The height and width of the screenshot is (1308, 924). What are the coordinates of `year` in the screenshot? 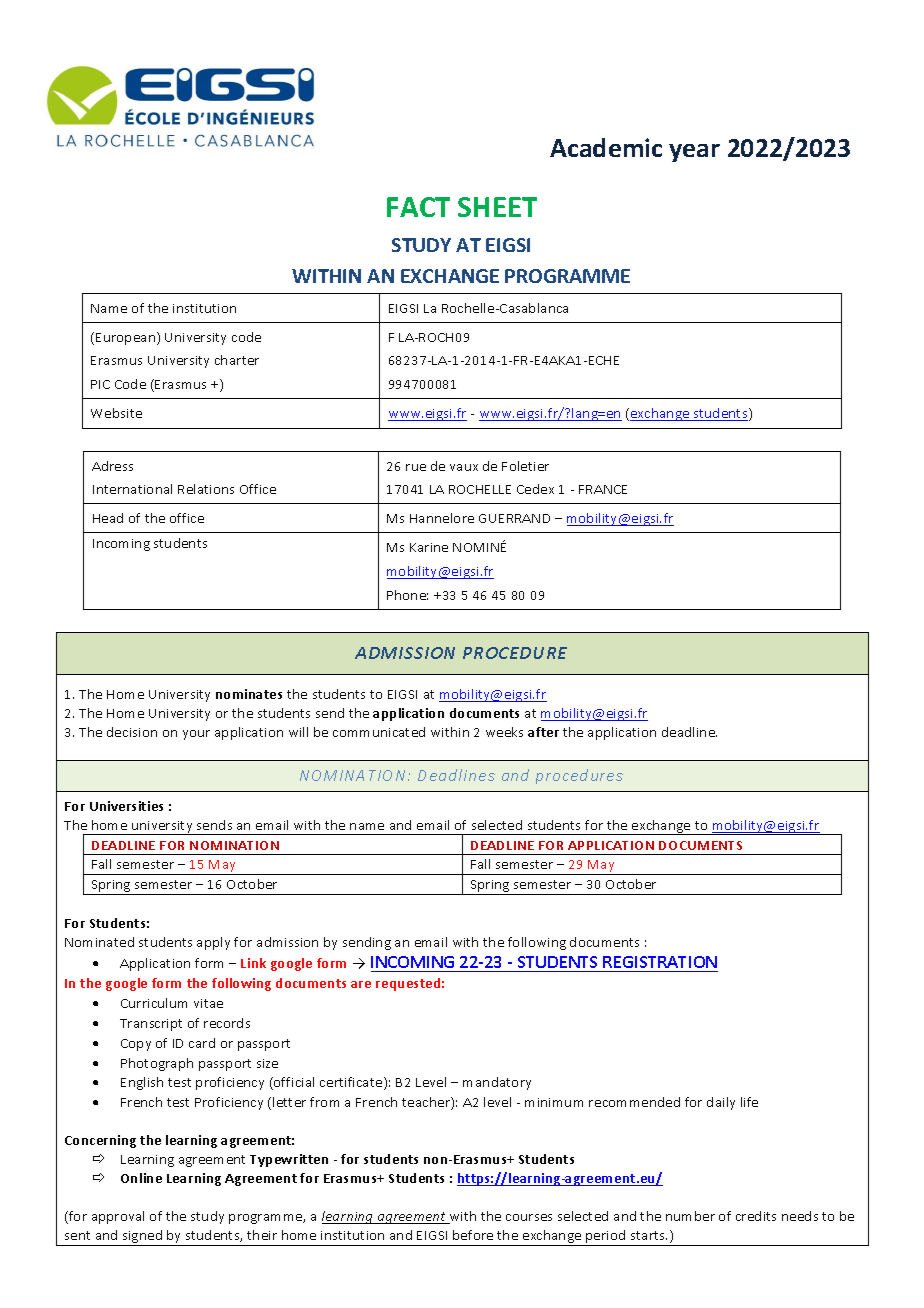 It's located at (694, 153).
